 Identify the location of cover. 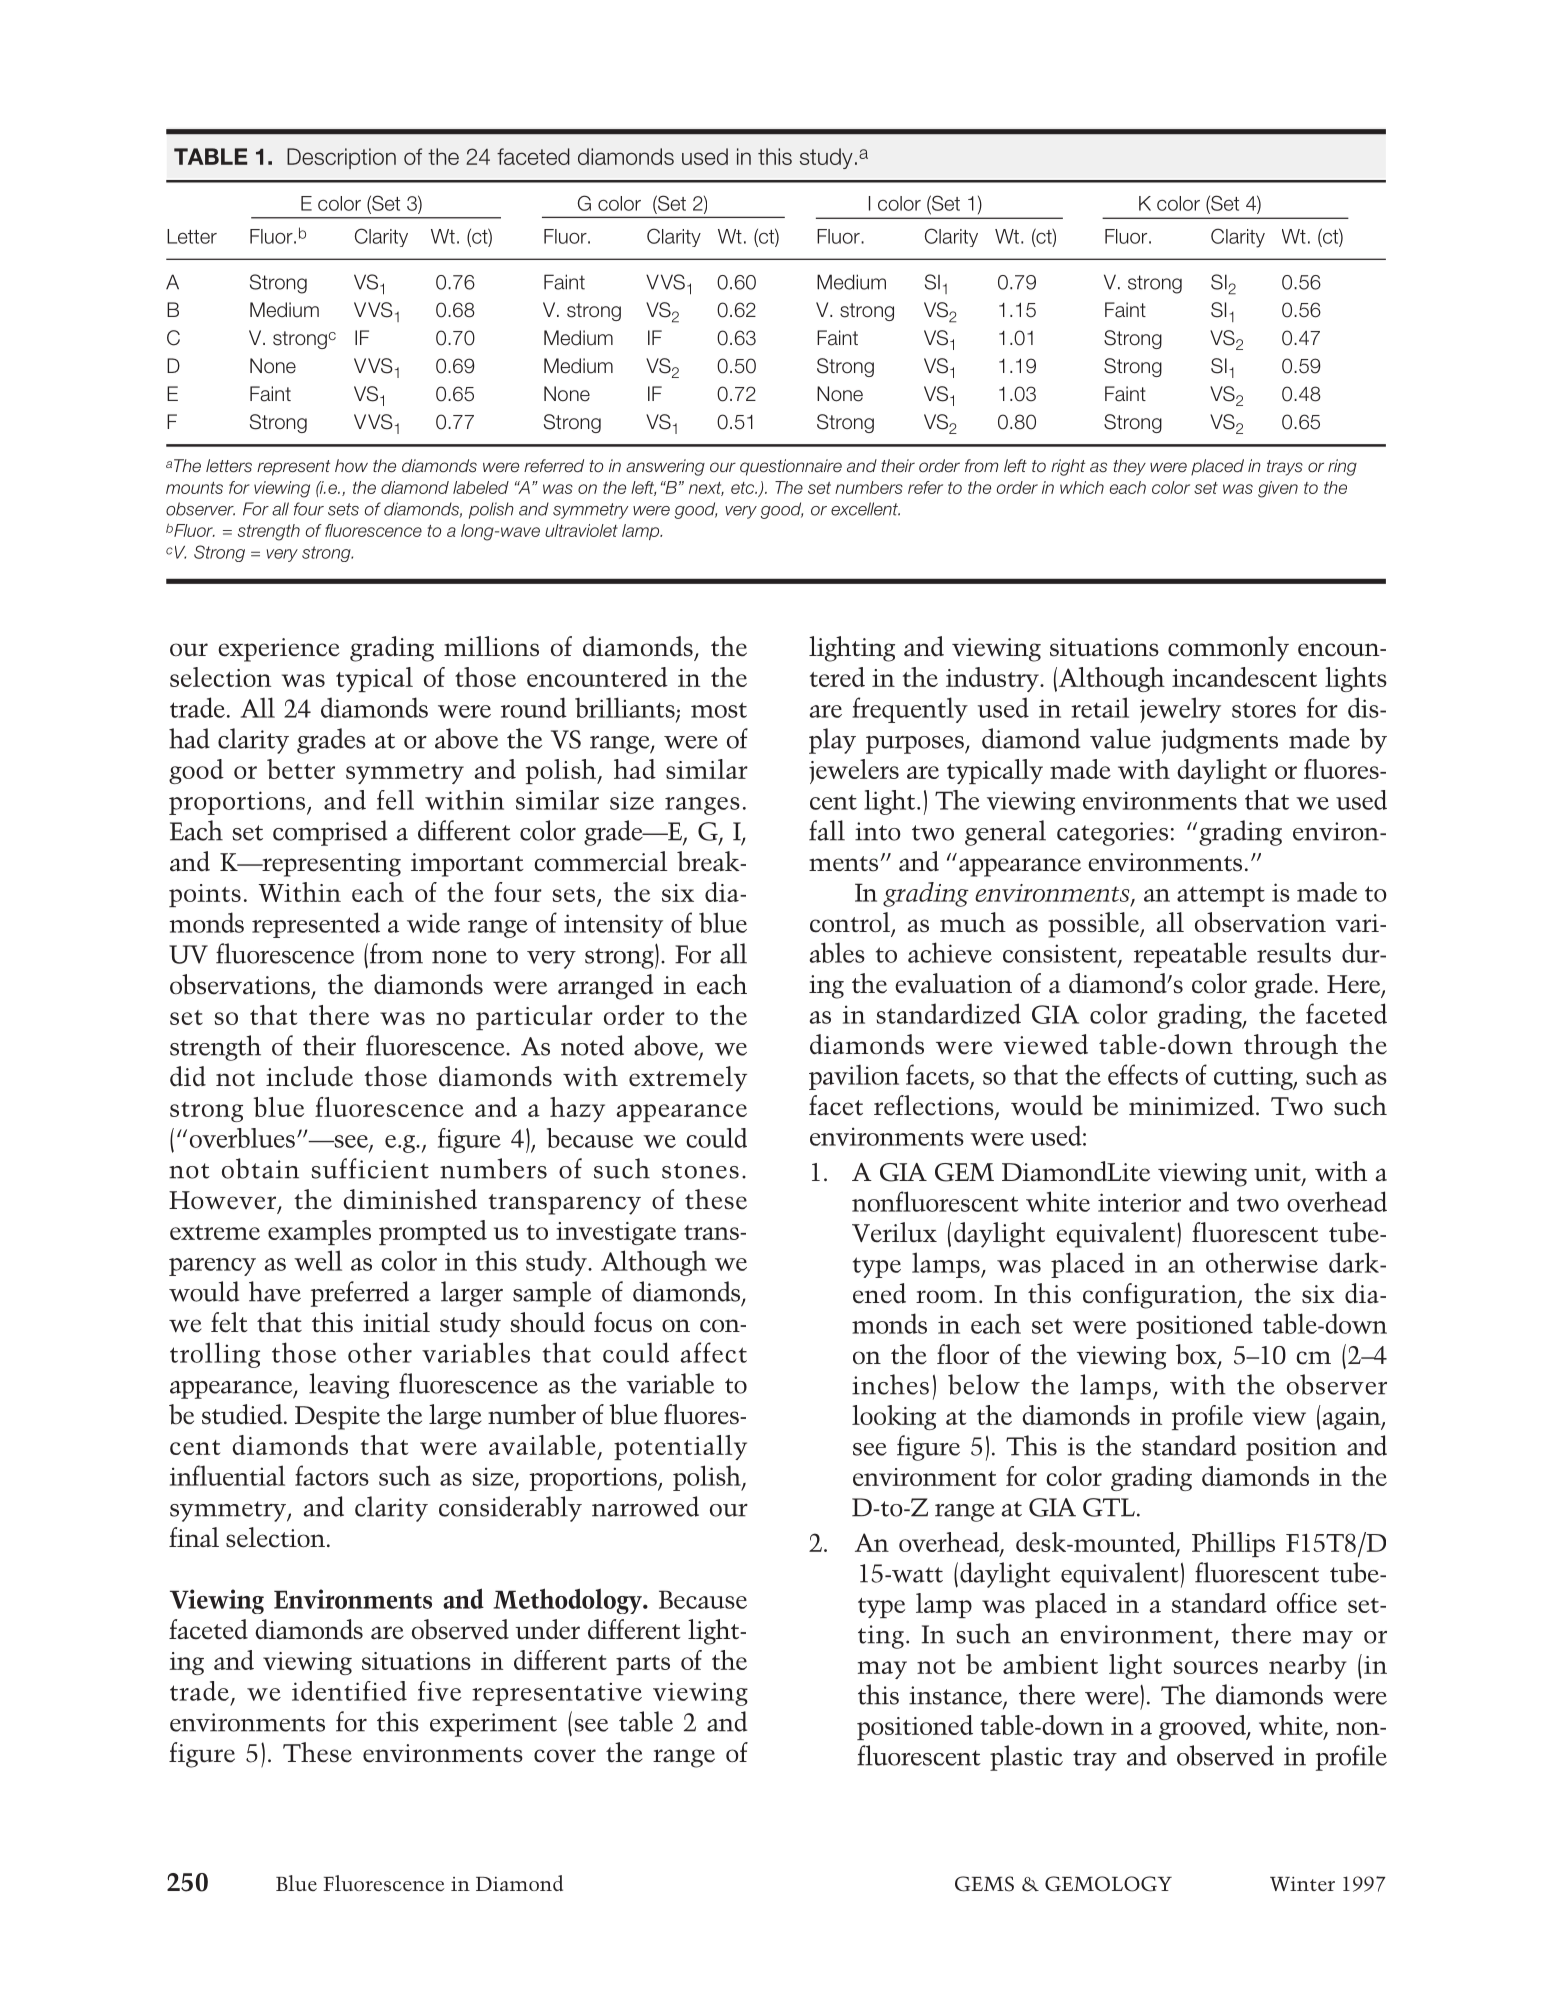
(565, 1756).
